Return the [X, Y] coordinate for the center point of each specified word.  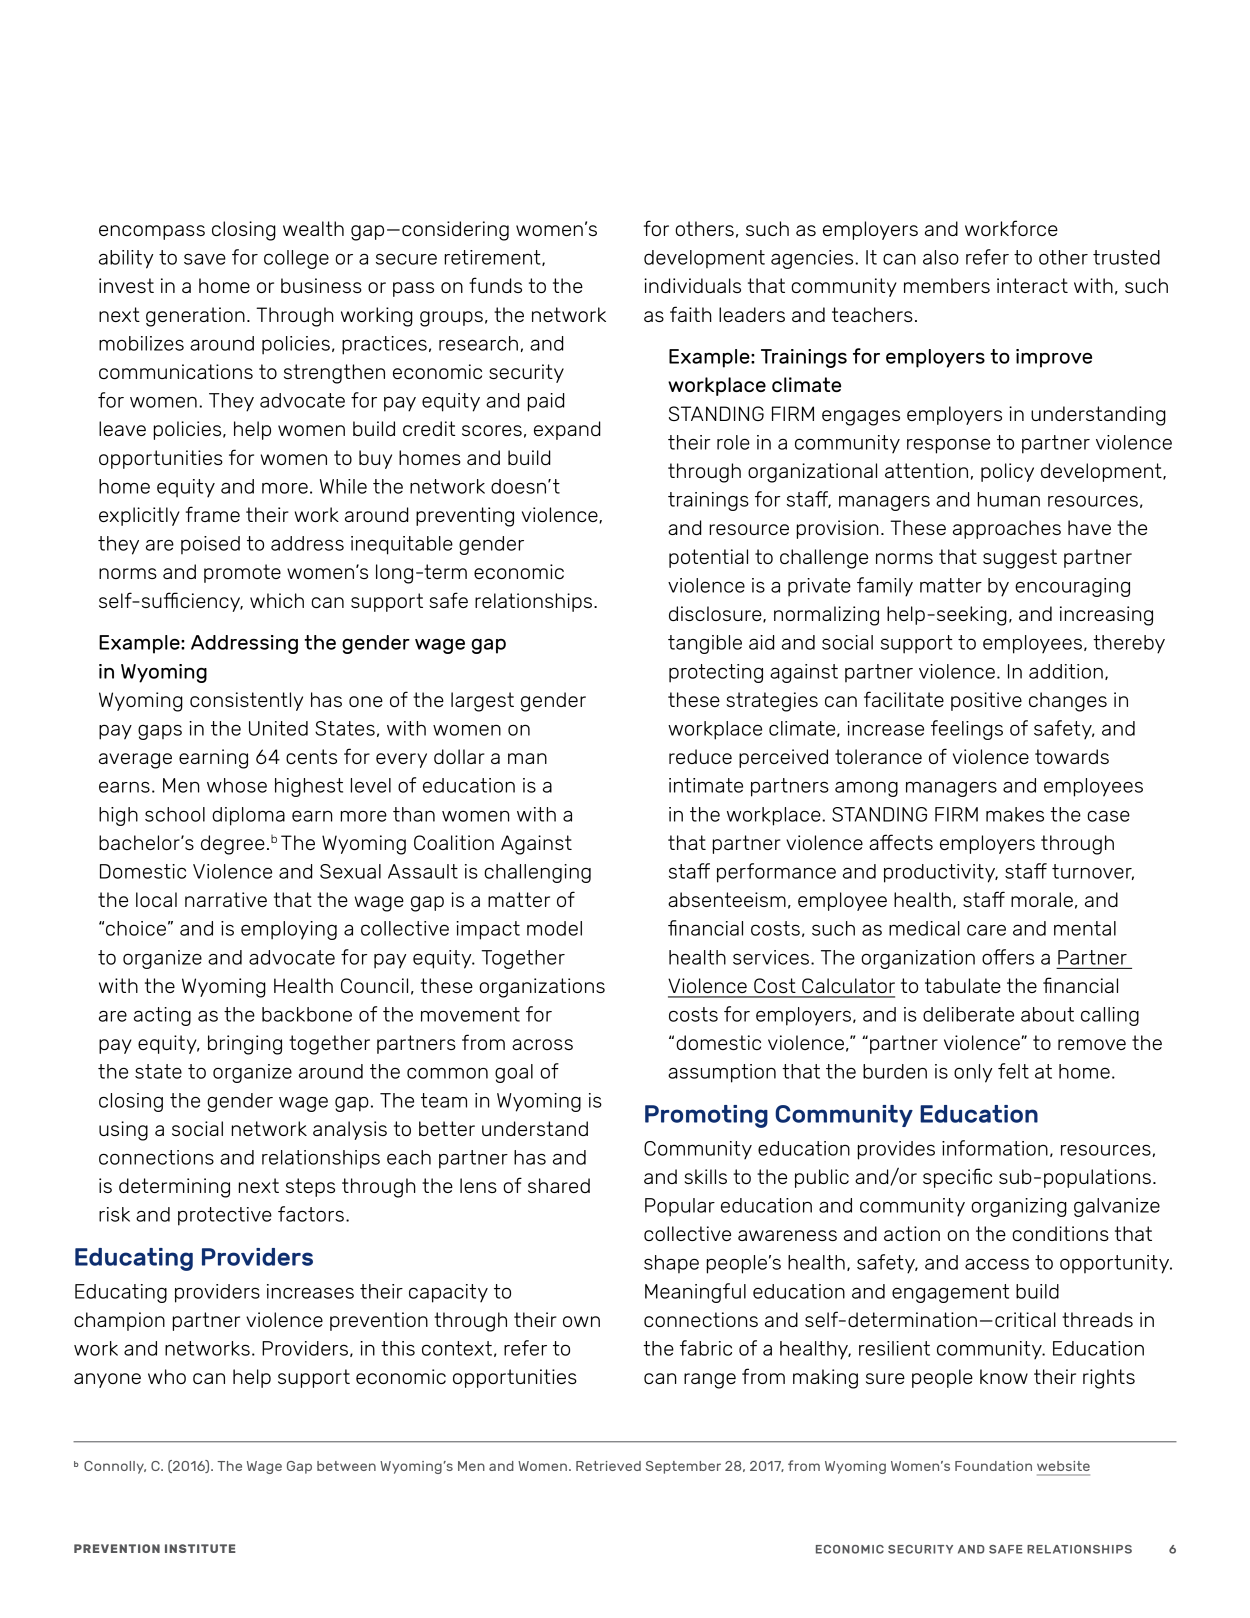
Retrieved [608, 1466]
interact [1032, 285]
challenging [537, 873]
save [205, 259]
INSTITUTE [200, 1548]
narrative [226, 899]
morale [1042, 899]
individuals [692, 285]
